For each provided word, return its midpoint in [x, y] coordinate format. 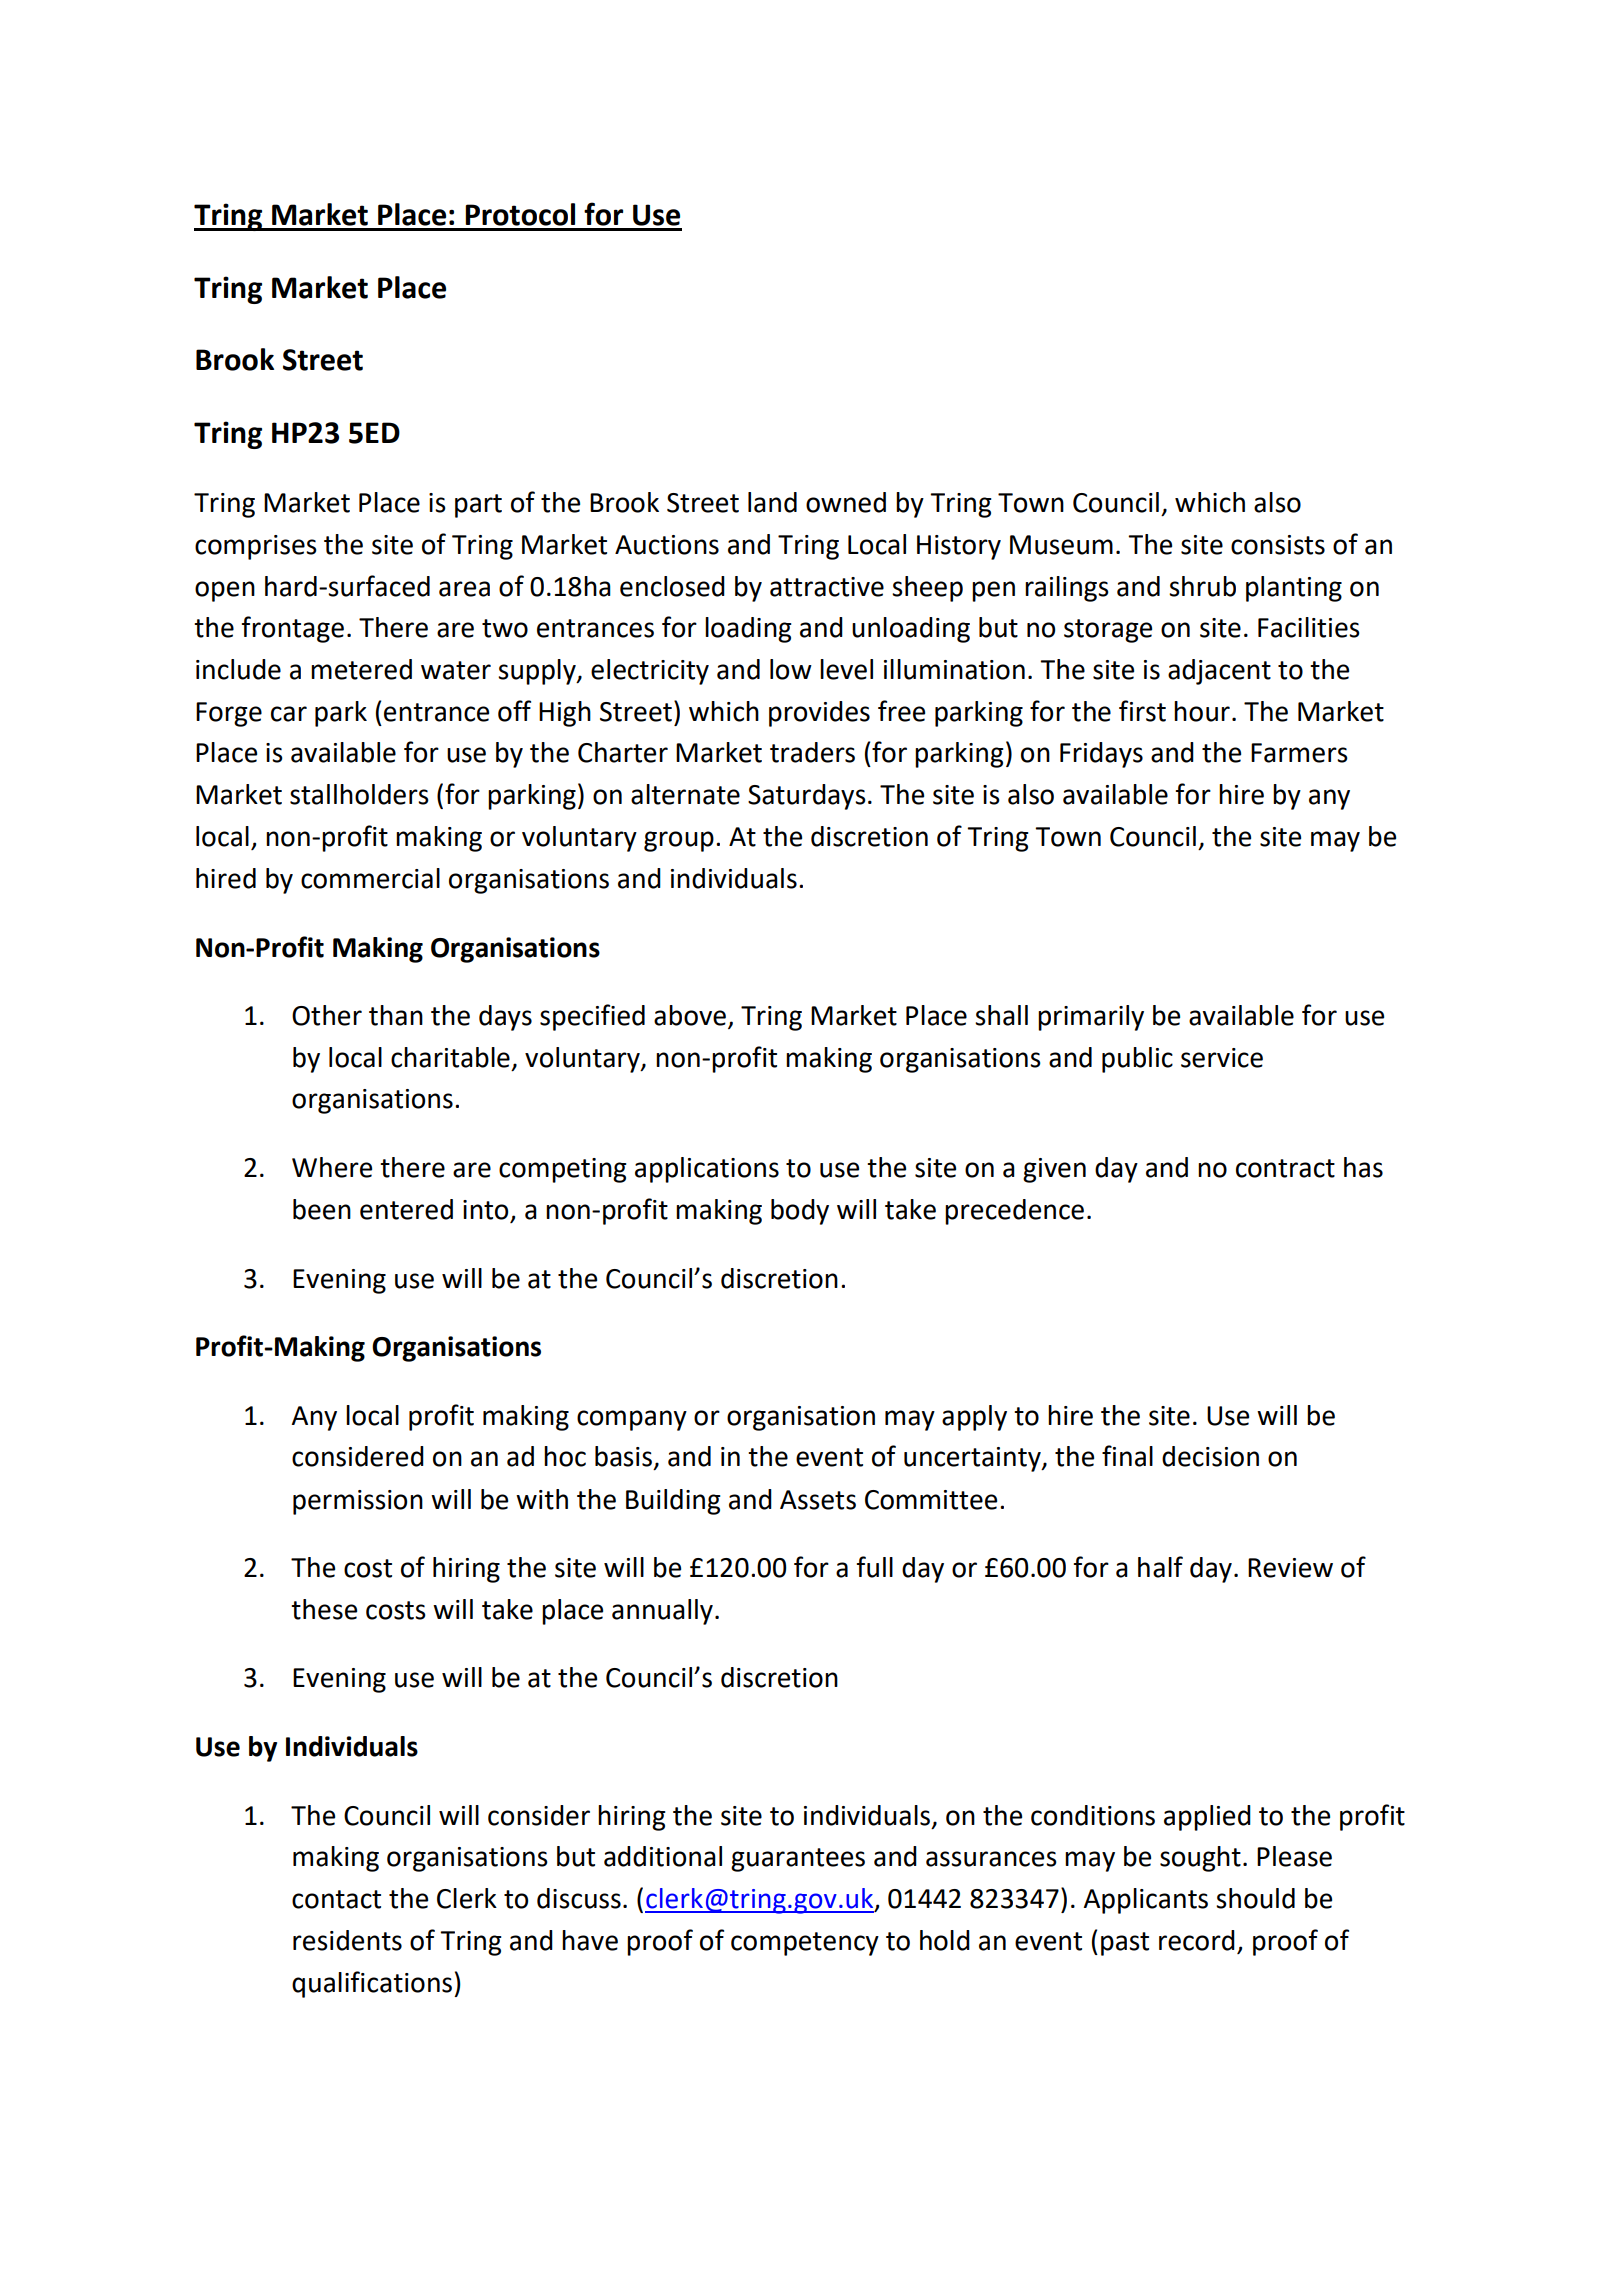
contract [1285, 1168]
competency [805, 1944]
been [322, 1209]
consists [1278, 545]
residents [347, 1940]
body [800, 1212]
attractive [827, 587]
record [1197, 1940]
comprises [256, 547]
